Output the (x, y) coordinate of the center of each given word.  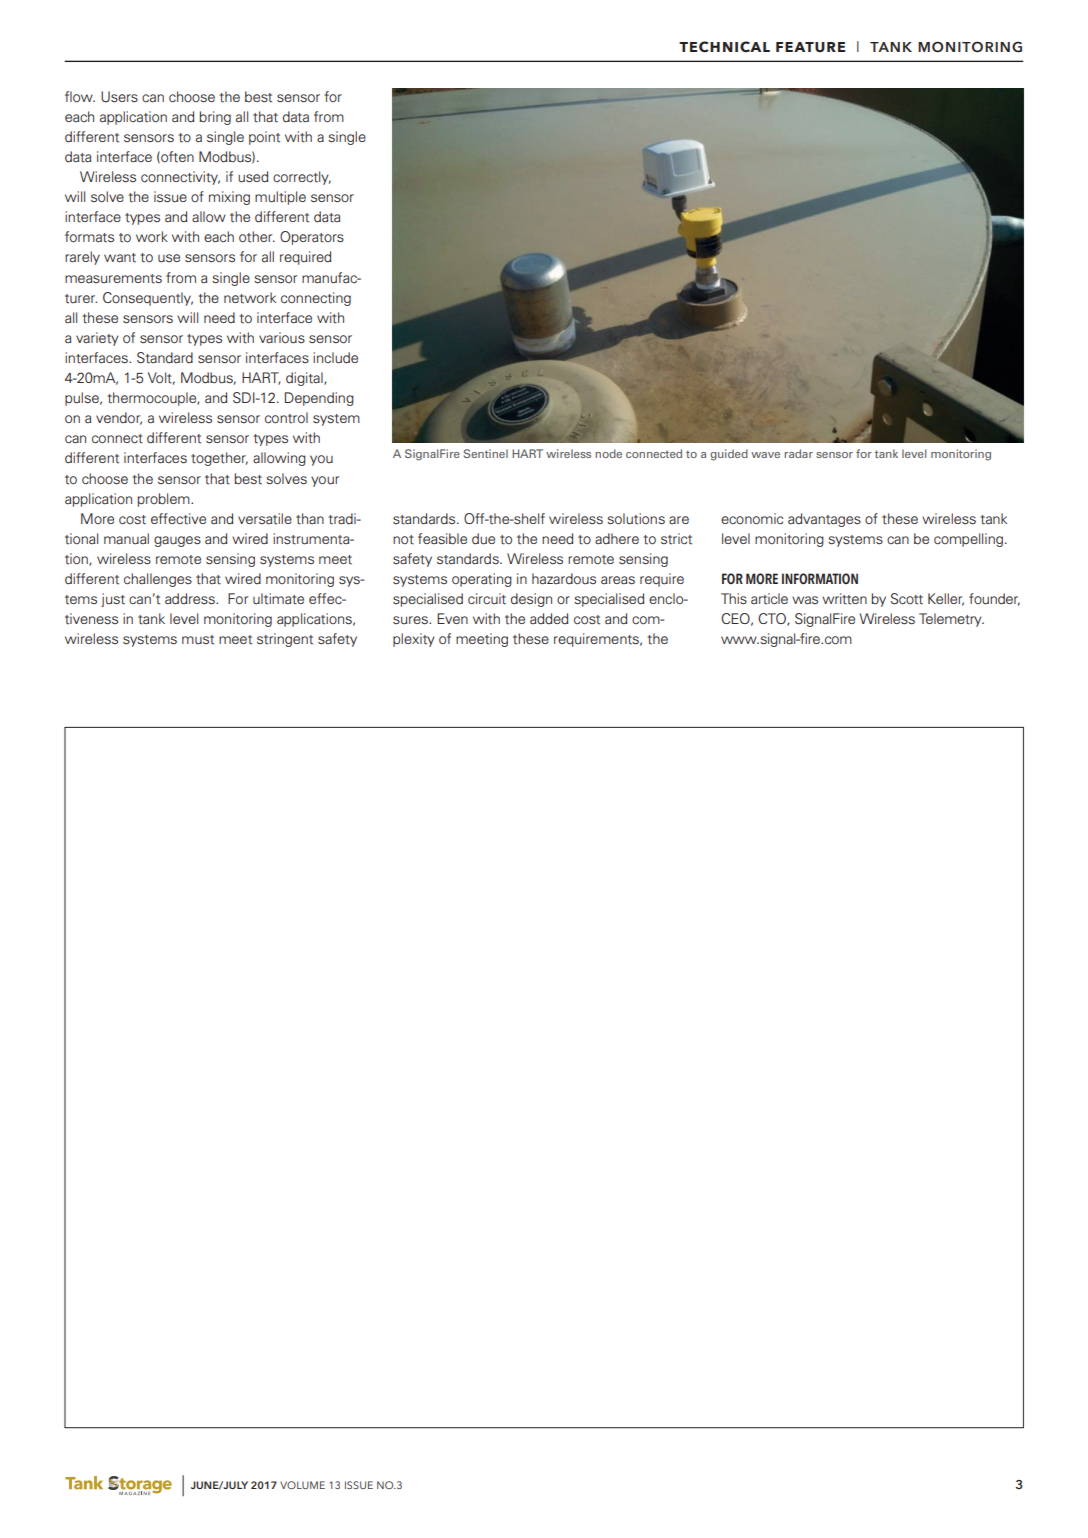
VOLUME (302, 1485)
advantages (824, 520)
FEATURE (810, 47)
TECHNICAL (724, 47)
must (198, 640)
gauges (177, 541)
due (483, 539)
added (549, 619)
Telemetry (951, 620)
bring (215, 118)
